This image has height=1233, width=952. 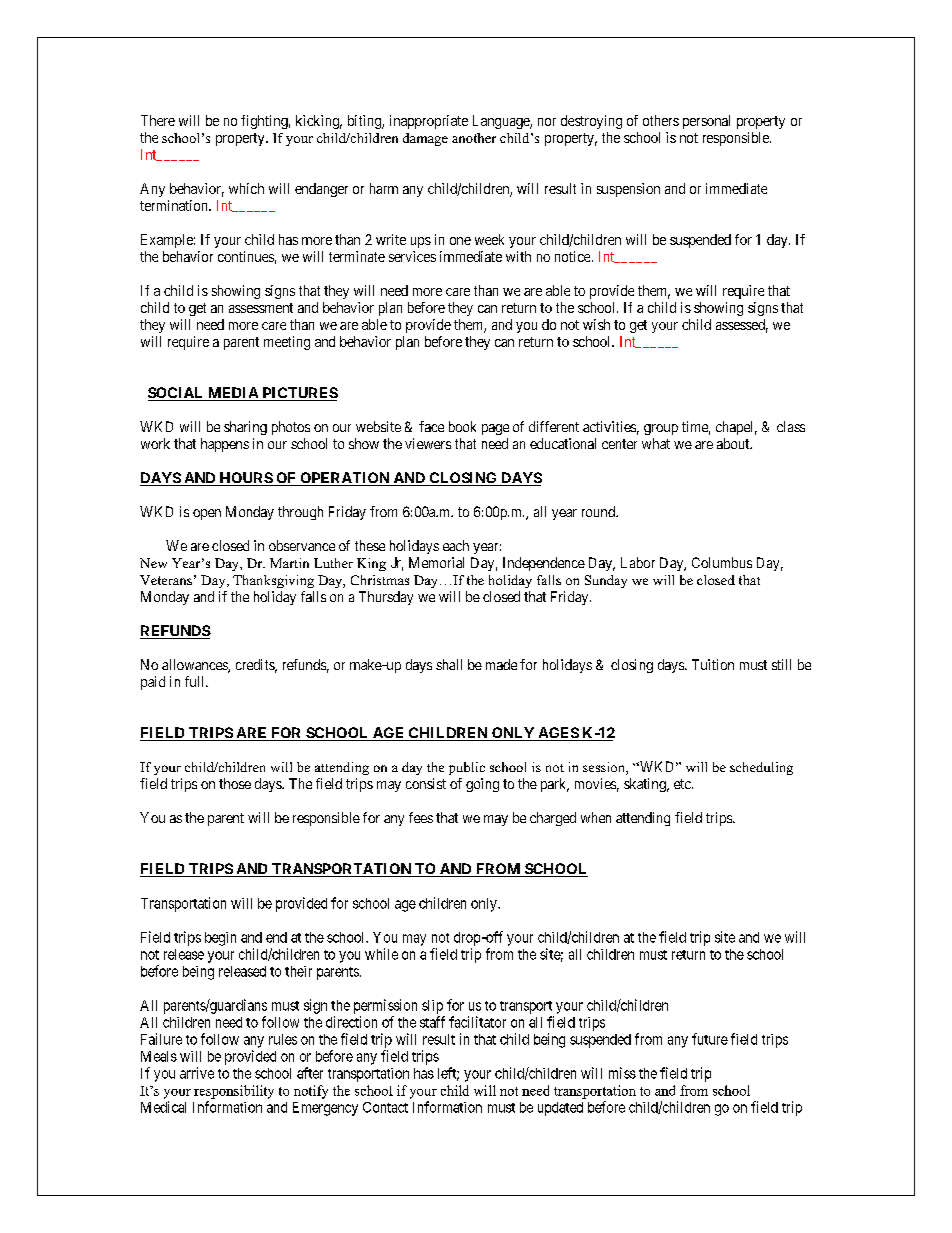 What do you see at coordinates (234, 1092) in the image?
I see `responsibility` at bounding box center [234, 1092].
